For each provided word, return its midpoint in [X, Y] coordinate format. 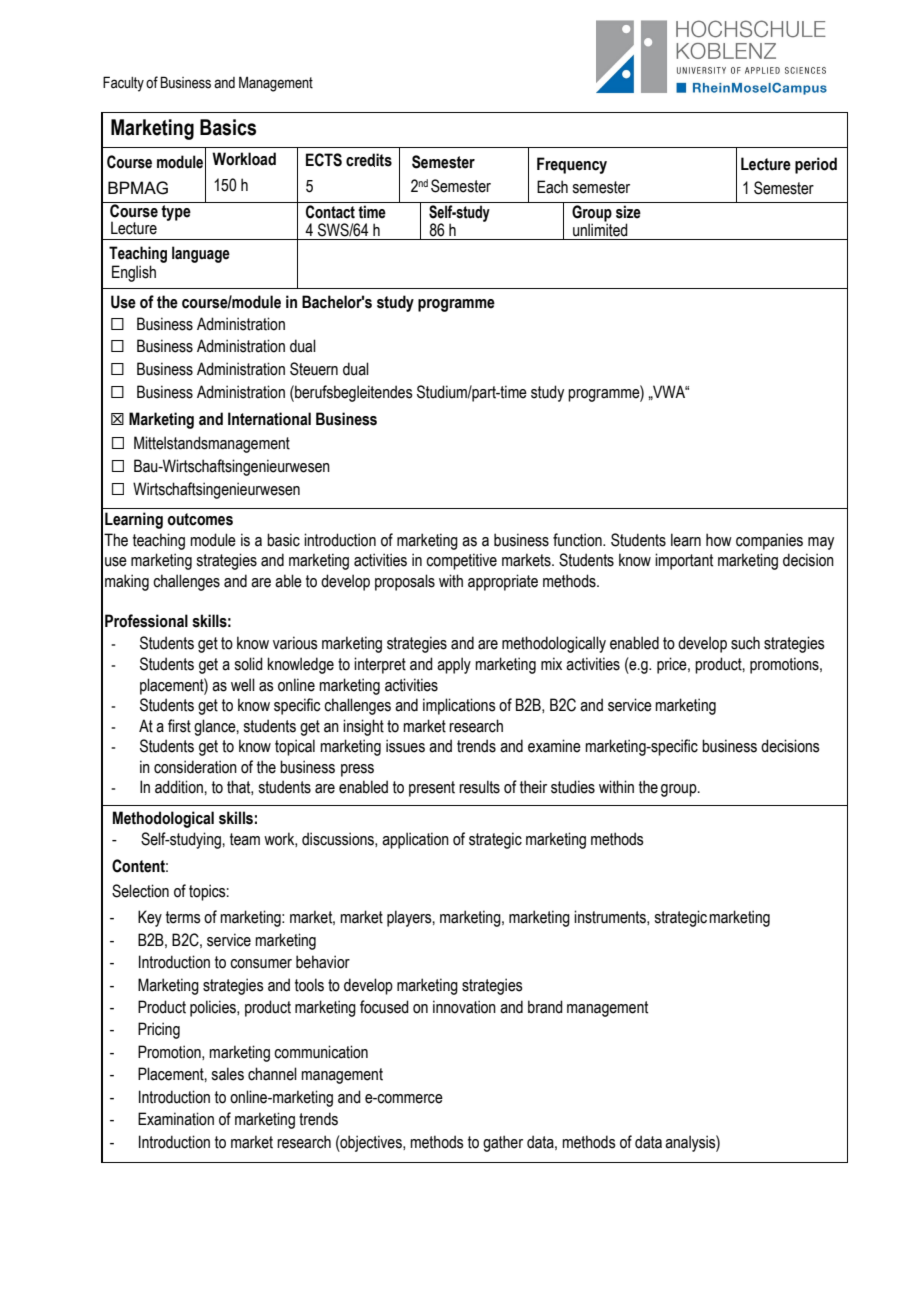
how [719, 540]
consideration [195, 767]
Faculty [123, 84]
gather [503, 1143]
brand [545, 1007]
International [269, 419]
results [479, 787]
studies [573, 787]
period [816, 165]
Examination [176, 1119]
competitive [461, 561]
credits [369, 160]
